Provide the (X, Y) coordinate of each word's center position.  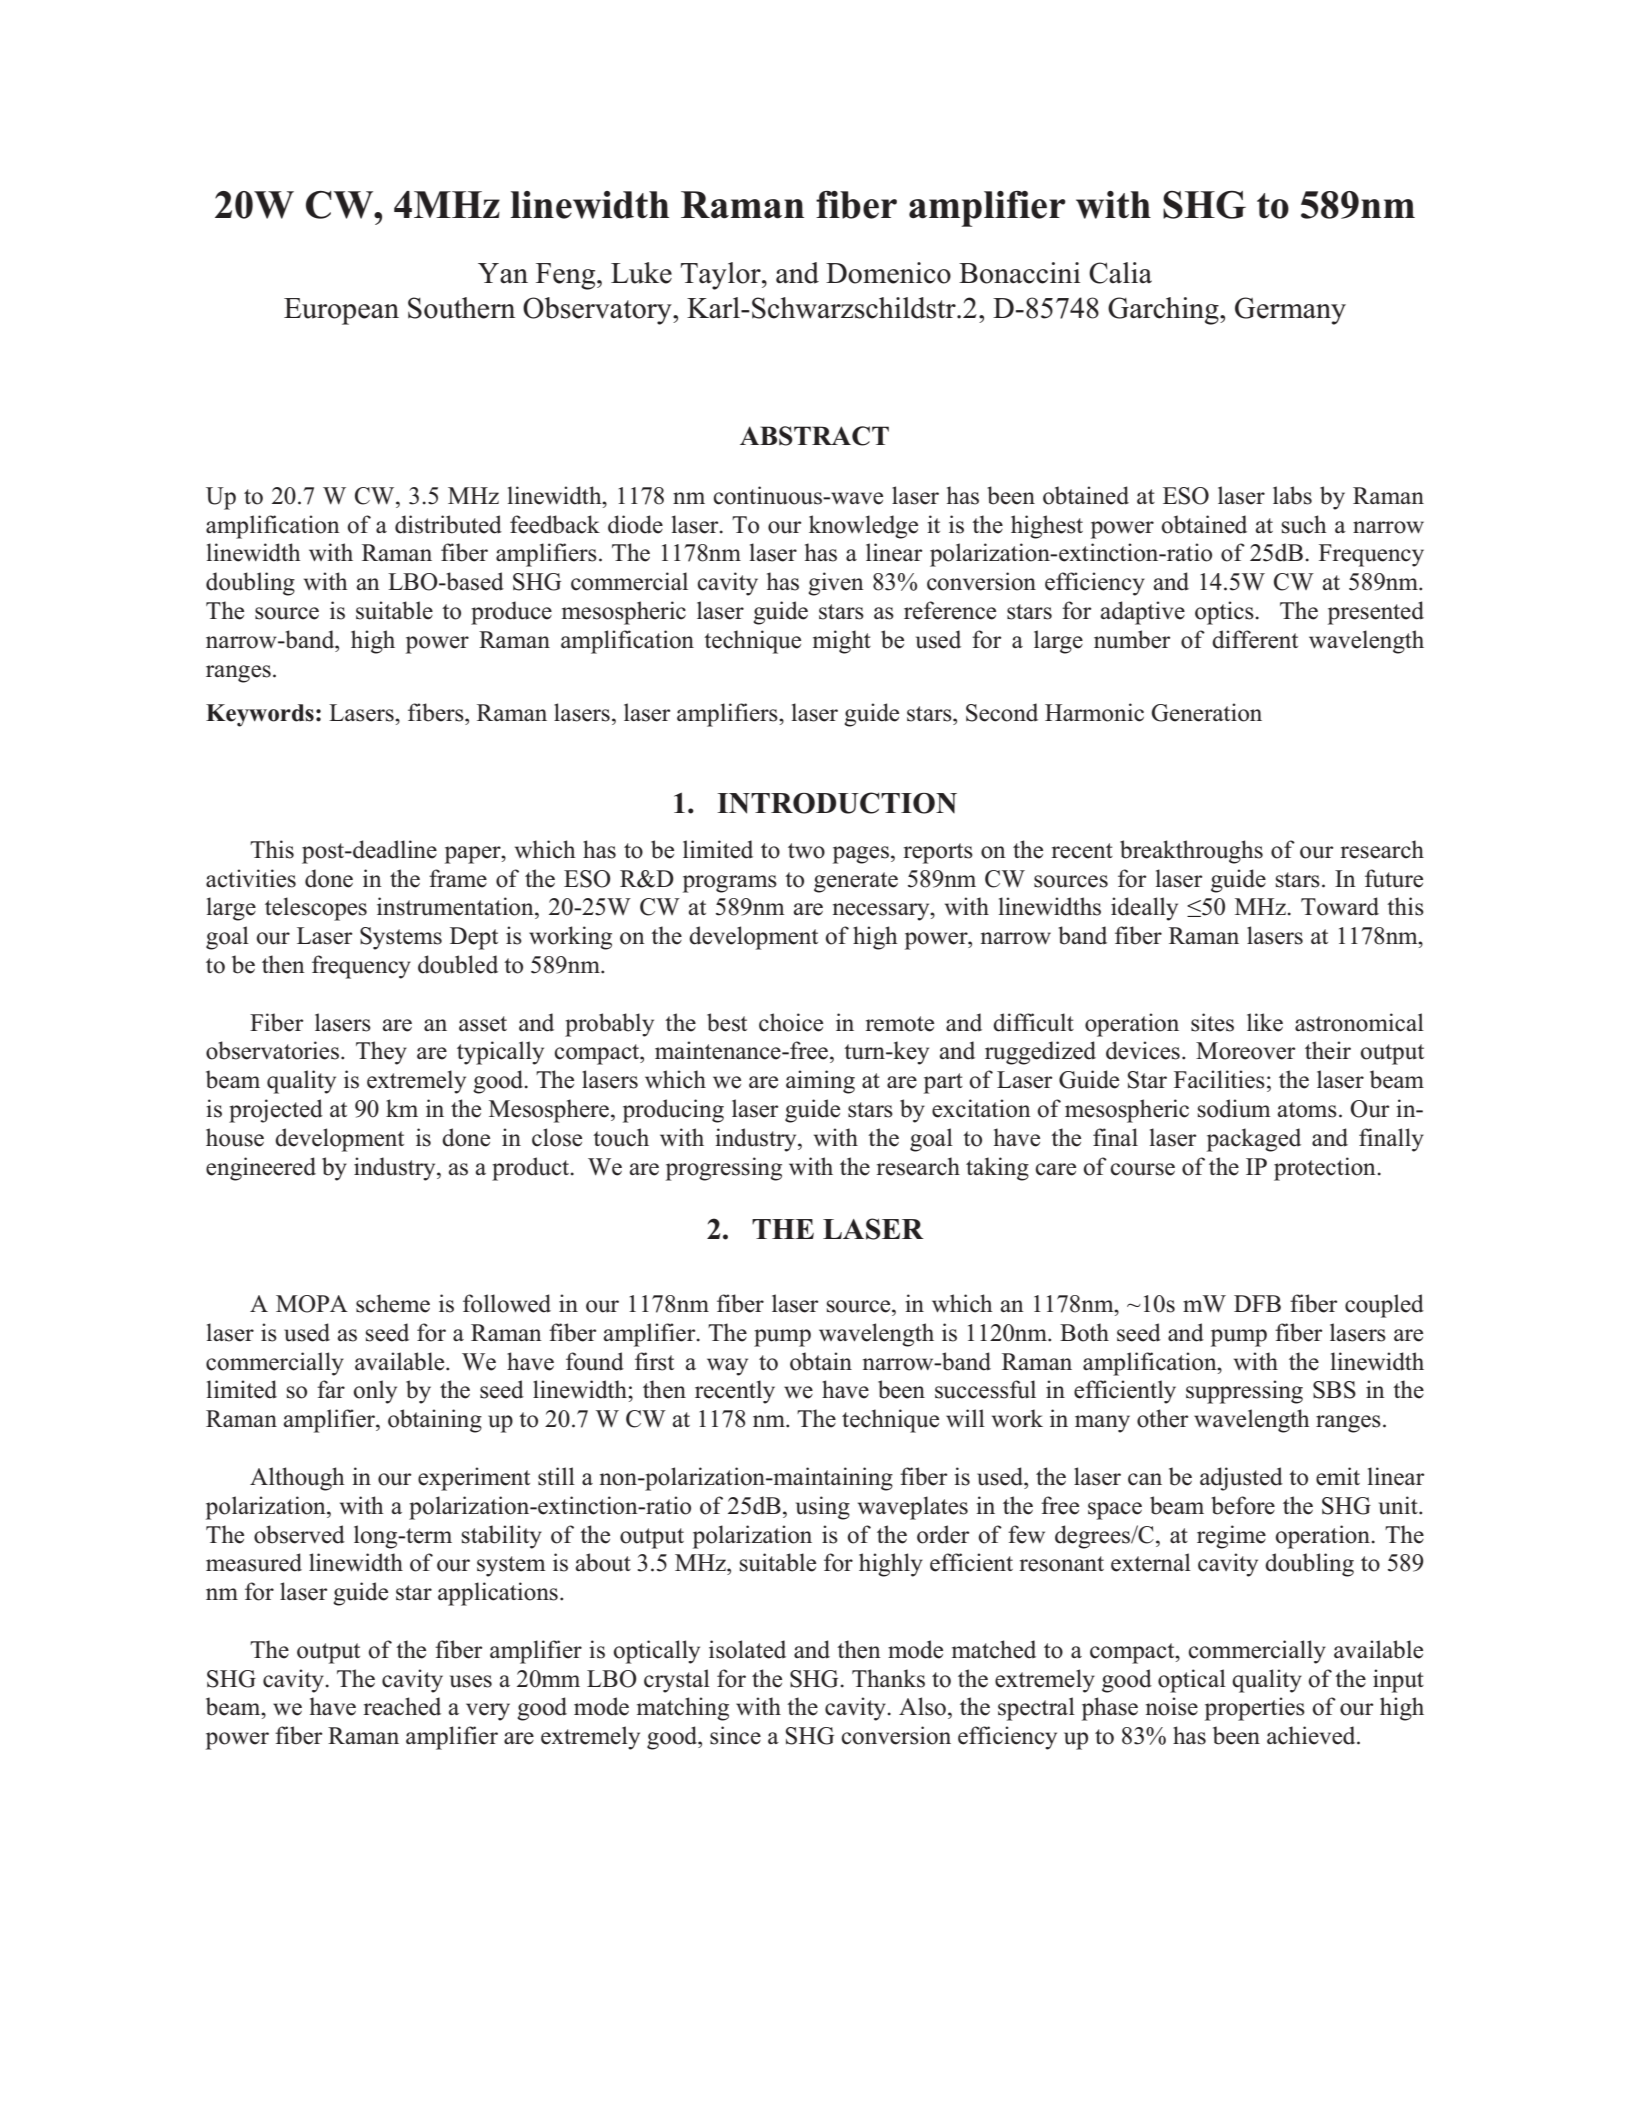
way (727, 1367)
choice (791, 1022)
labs (1292, 495)
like (1265, 1022)
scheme (393, 1303)
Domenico (888, 273)
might (842, 642)
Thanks (888, 1678)
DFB (1257, 1303)
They (381, 1053)
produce (511, 613)
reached (402, 1706)
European (341, 311)
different (1255, 639)
